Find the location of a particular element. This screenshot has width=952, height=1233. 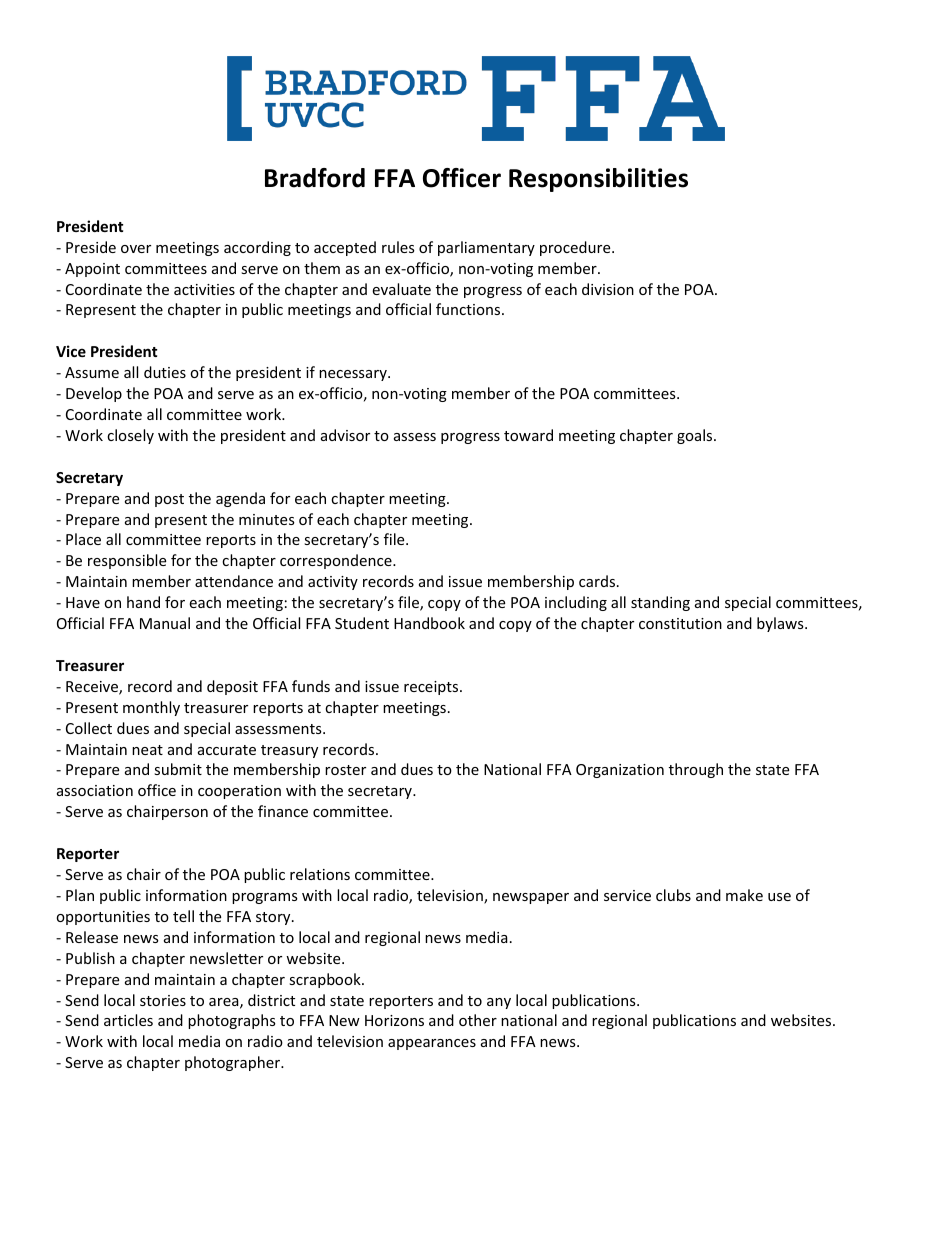

appearances is located at coordinates (432, 1044).
